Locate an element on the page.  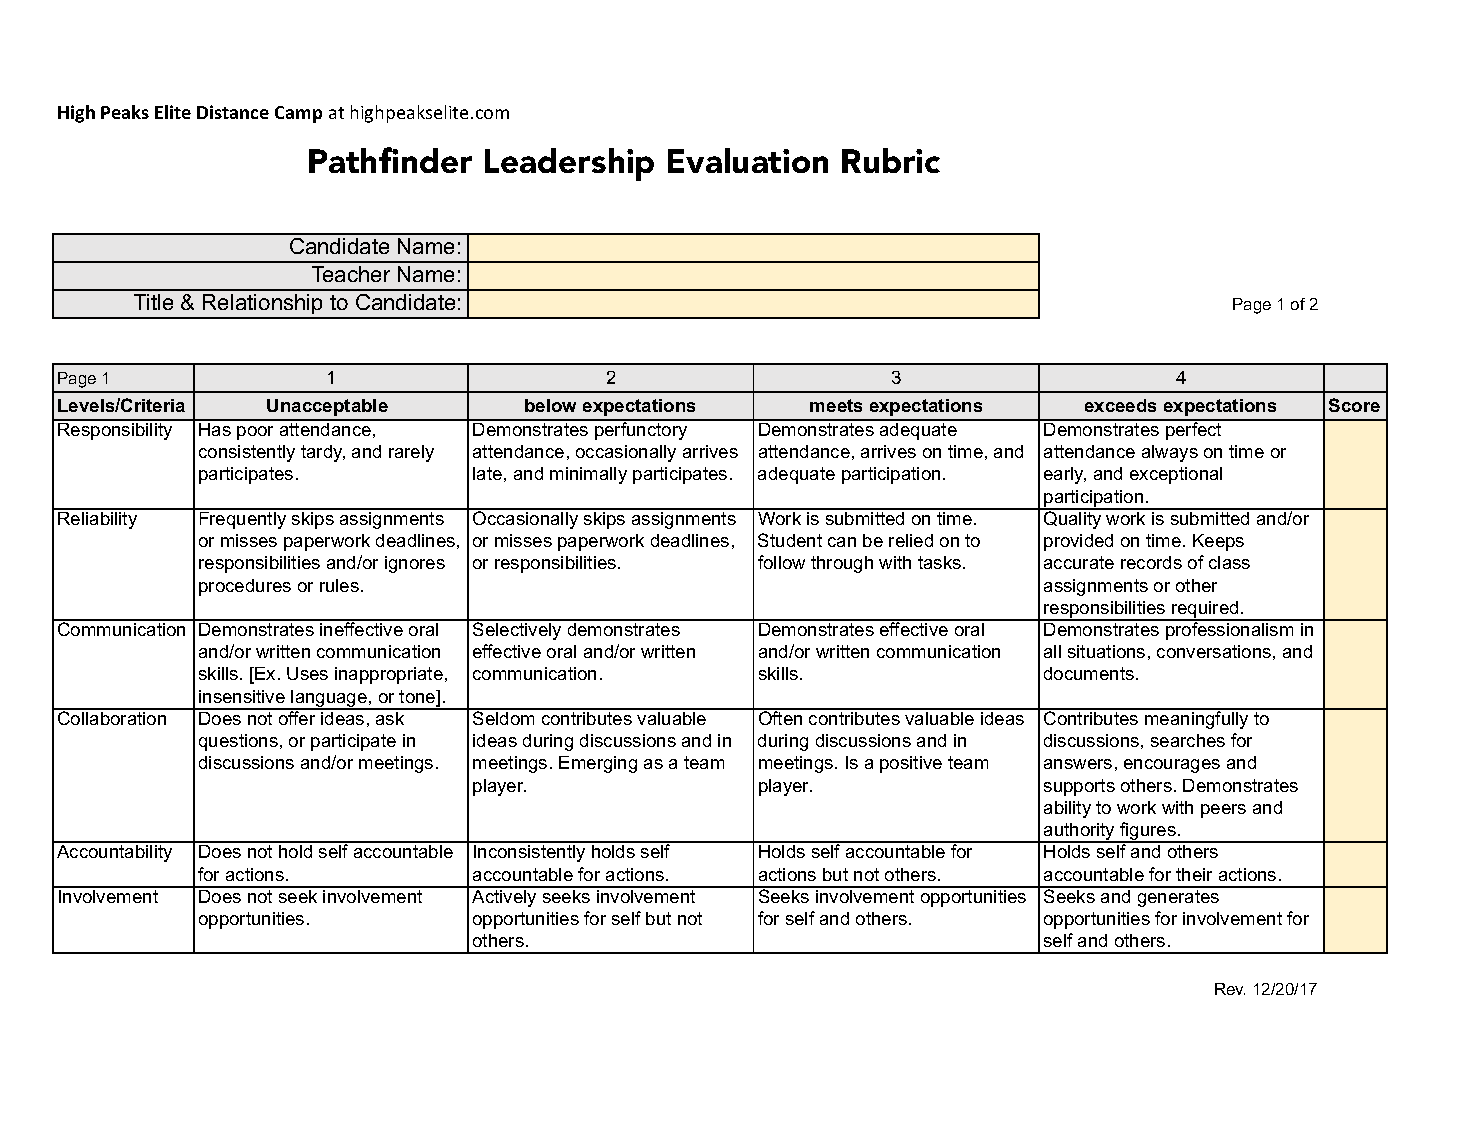
Often is located at coordinates (781, 717).
